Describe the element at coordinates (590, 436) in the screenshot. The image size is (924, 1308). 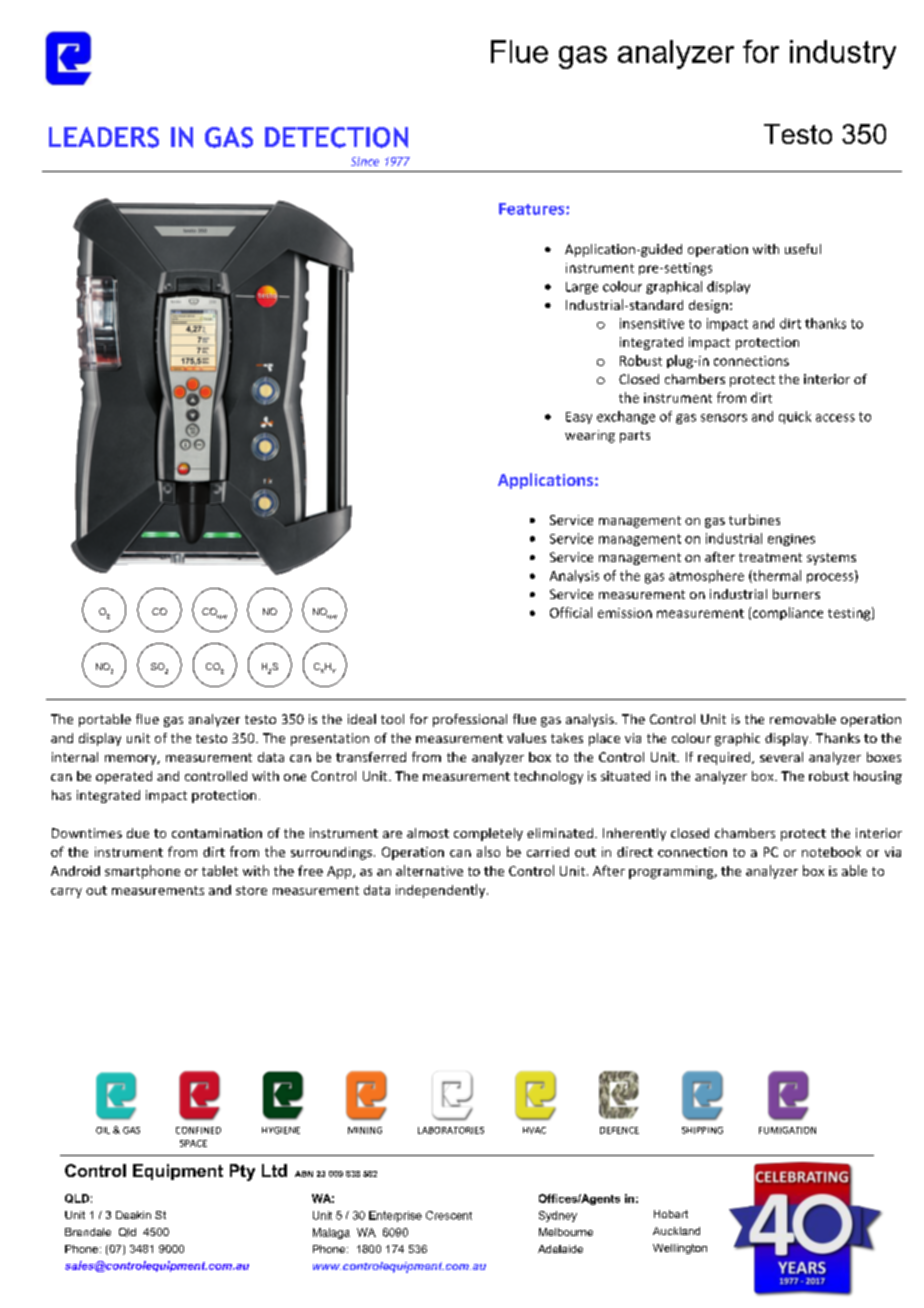
I see `wearing` at that location.
